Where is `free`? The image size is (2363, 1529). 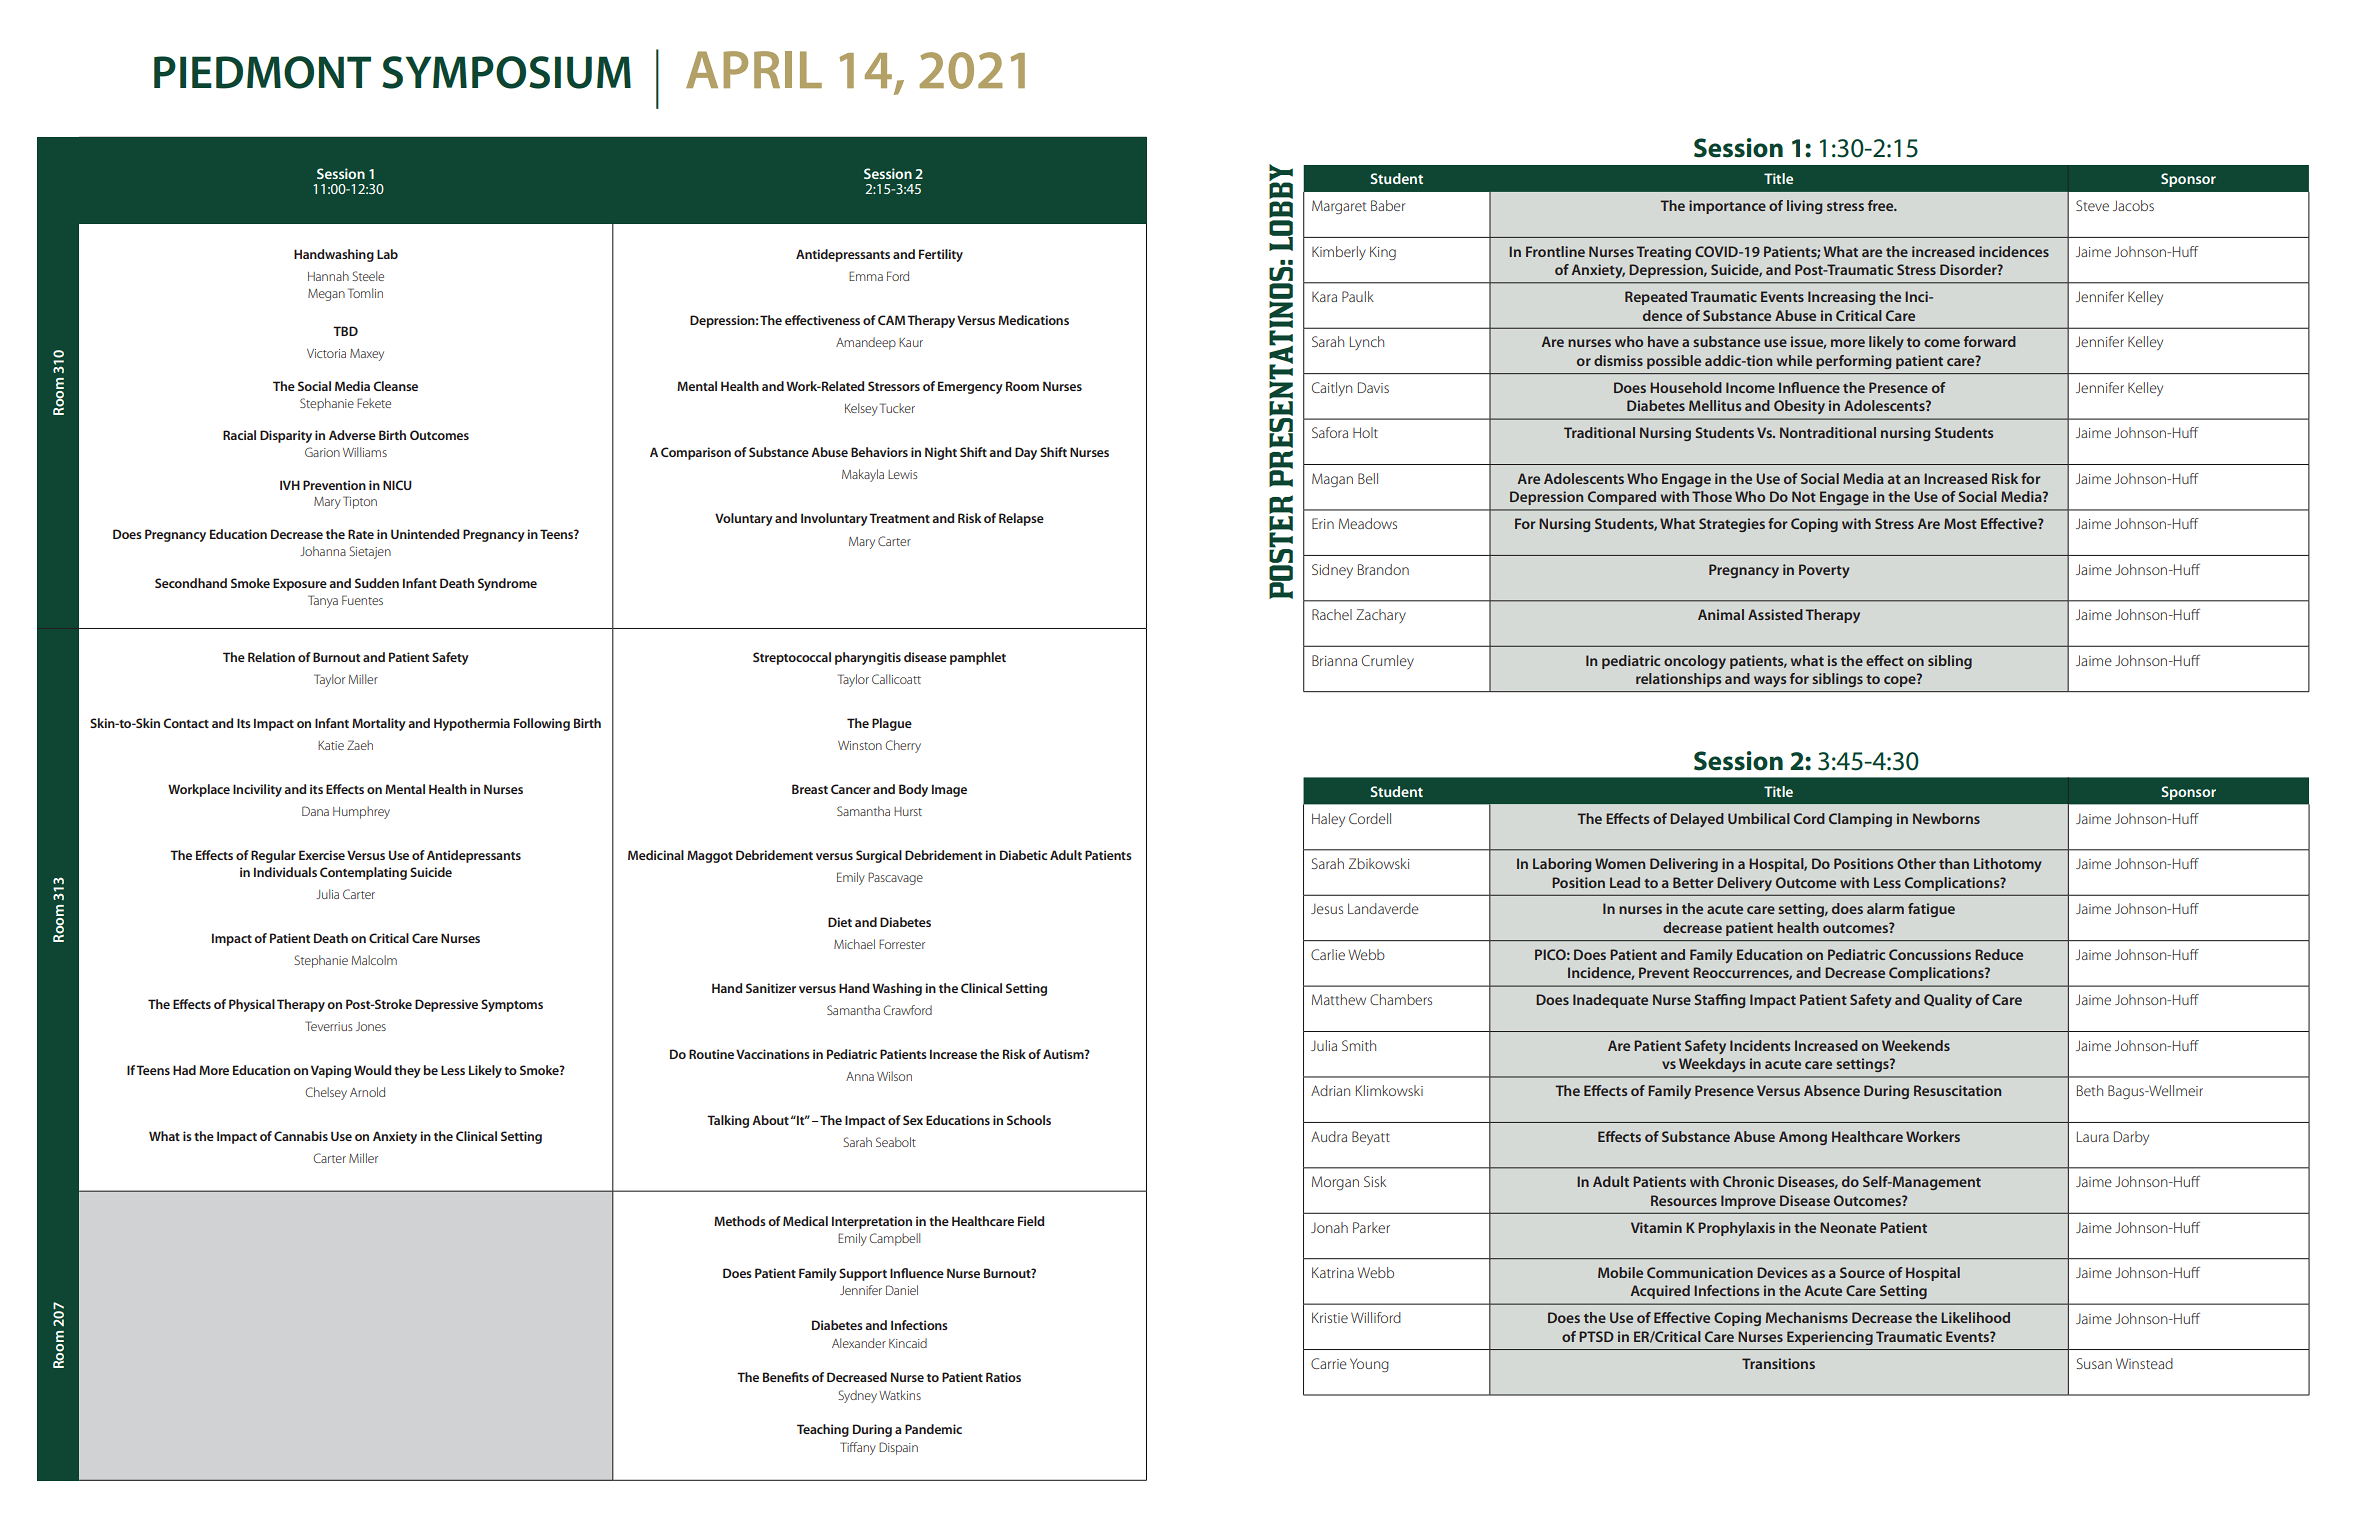 free is located at coordinates (1882, 205).
